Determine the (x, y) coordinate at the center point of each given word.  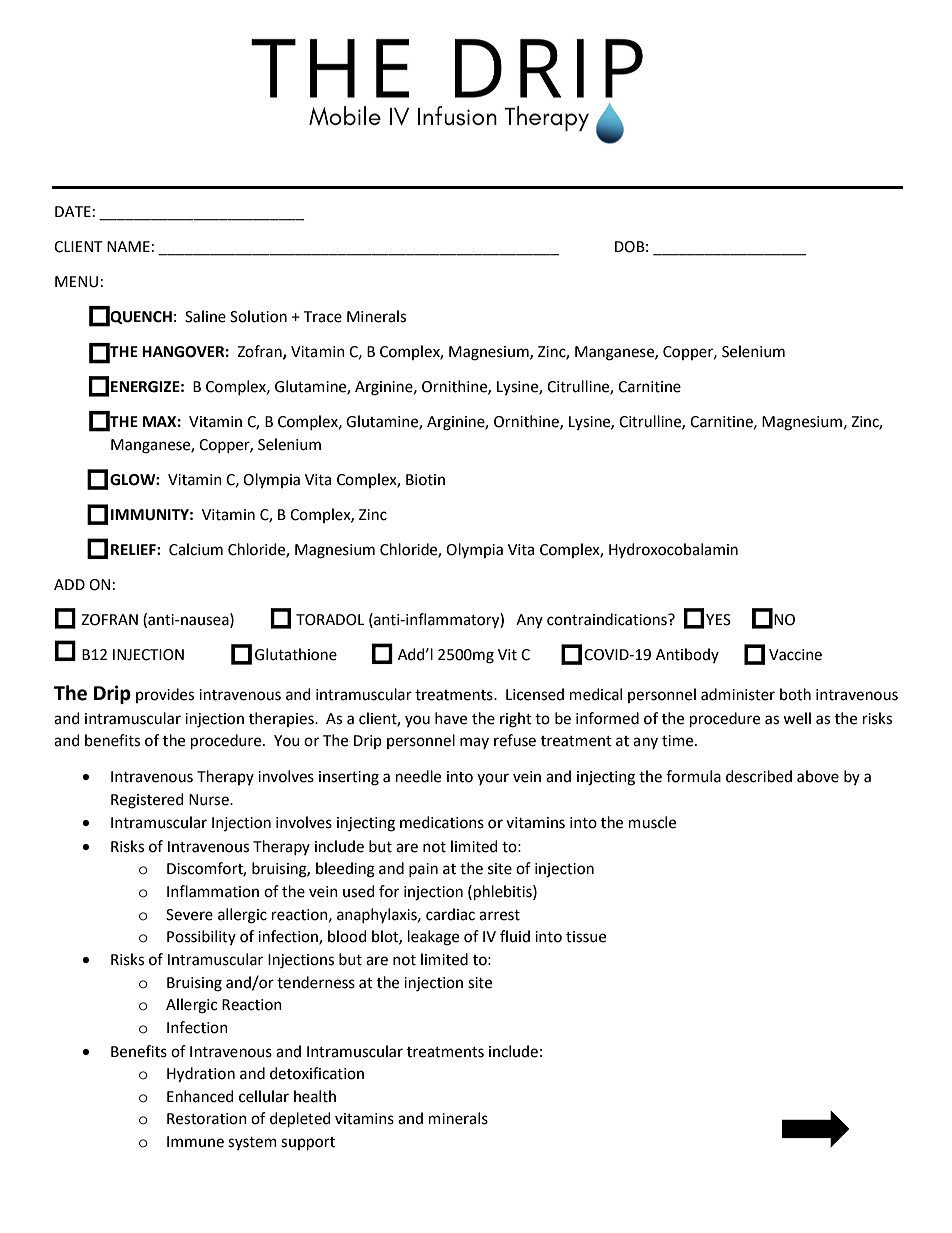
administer (738, 694)
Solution (258, 316)
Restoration (207, 1119)
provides (165, 695)
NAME (128, 246)
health (315, 1096)
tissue (586, 937)
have (451, 718)
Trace (323, 317)
